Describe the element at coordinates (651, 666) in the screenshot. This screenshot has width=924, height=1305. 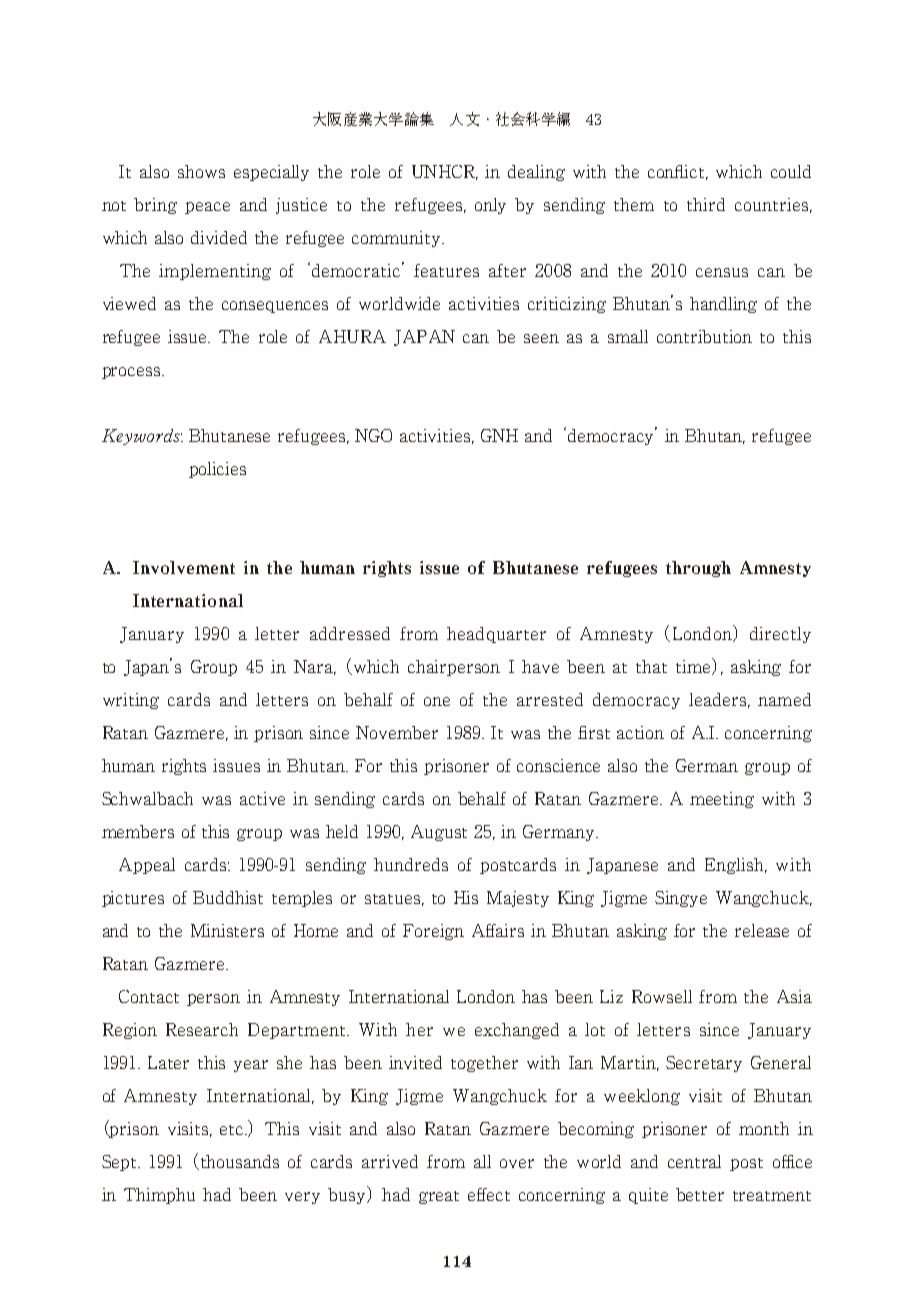
I see `that` at that location.
